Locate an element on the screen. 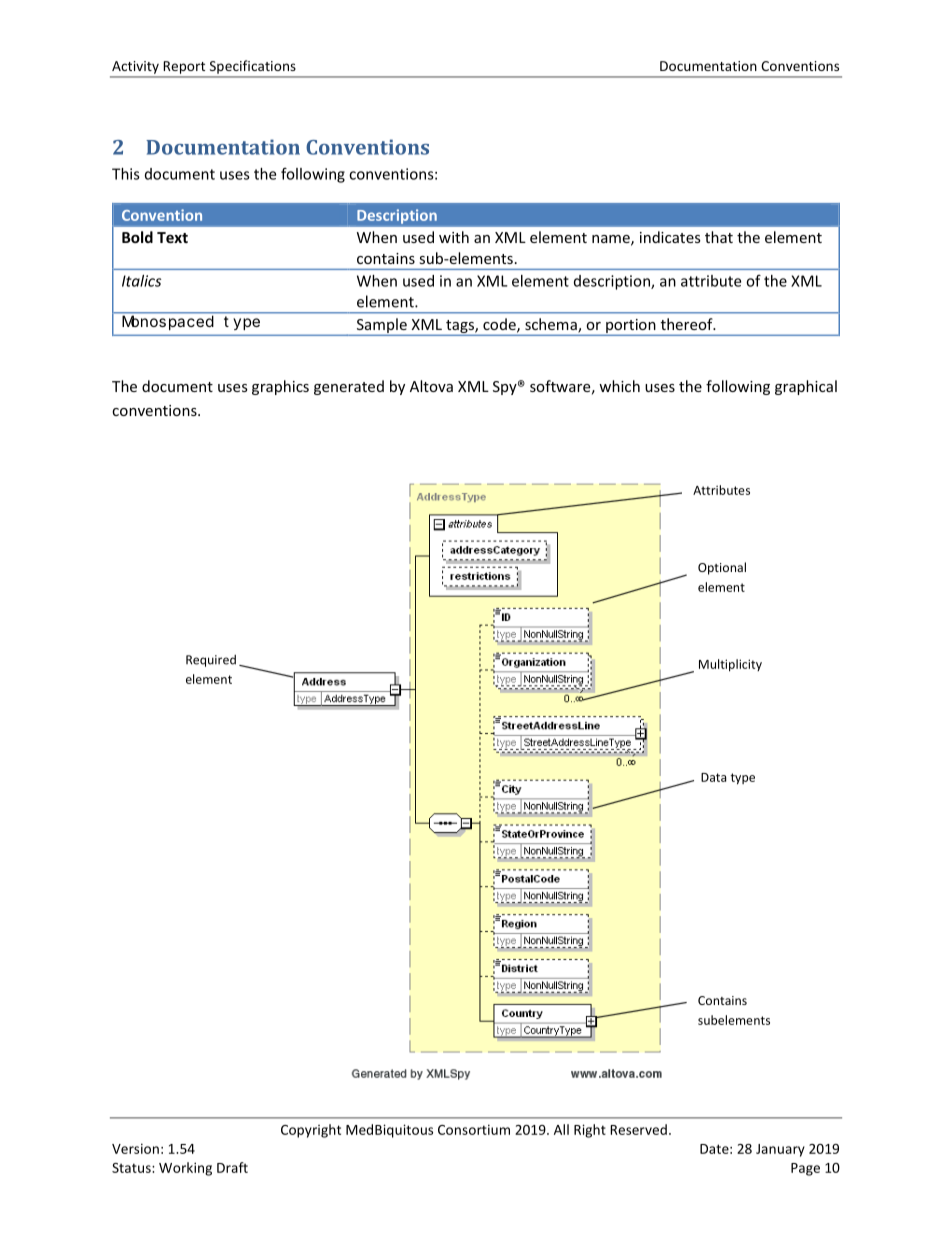 The height and width of the screenshot is (1233, 952). generated is located at coordinates (349, 387).
